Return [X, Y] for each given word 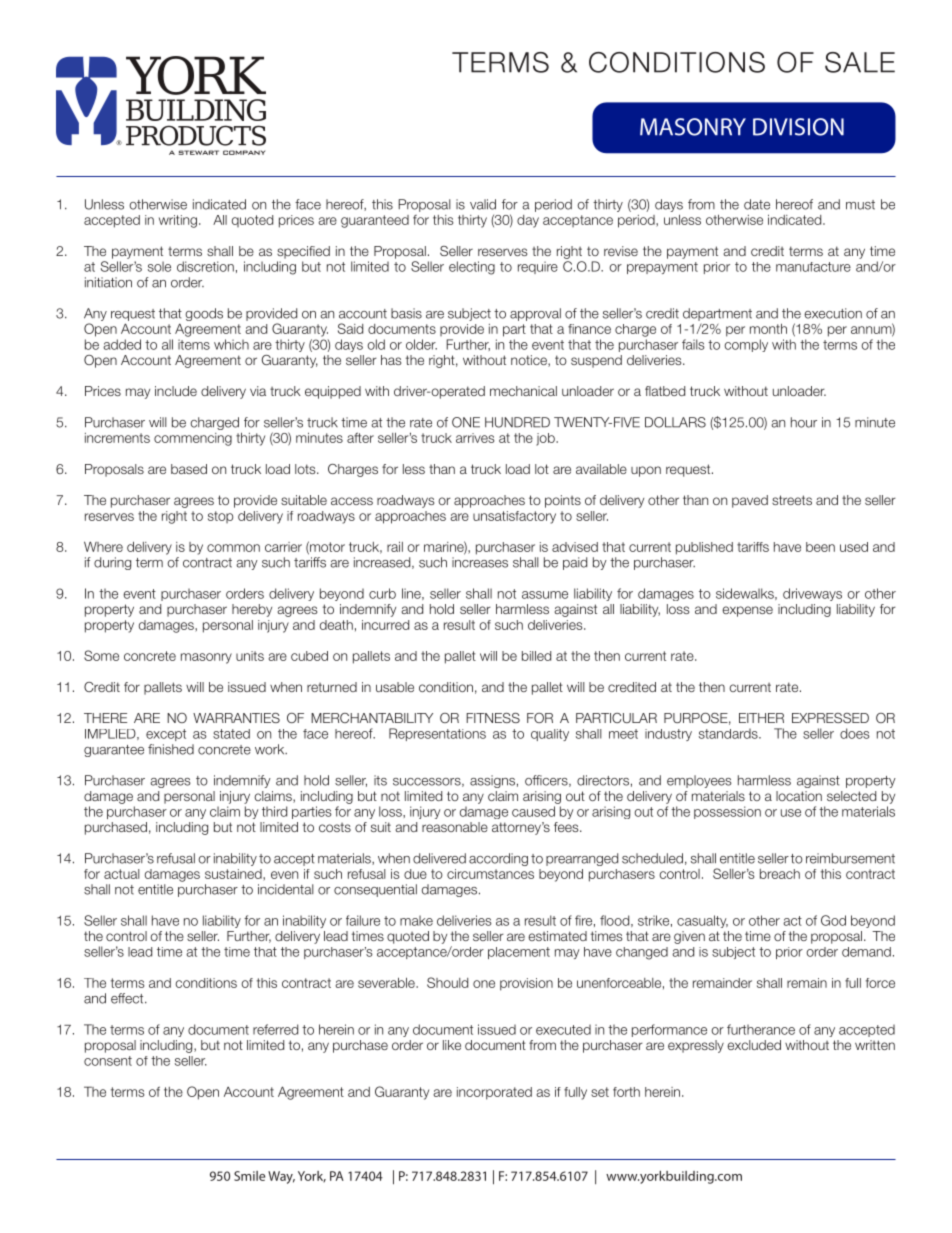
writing [178, 221]
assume [545, 595]
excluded [754, 1045]
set [600, 1092]
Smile [249, 1176]
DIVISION [798, 127]
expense [747, 611]
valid [483, 204]
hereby [252, 610]
